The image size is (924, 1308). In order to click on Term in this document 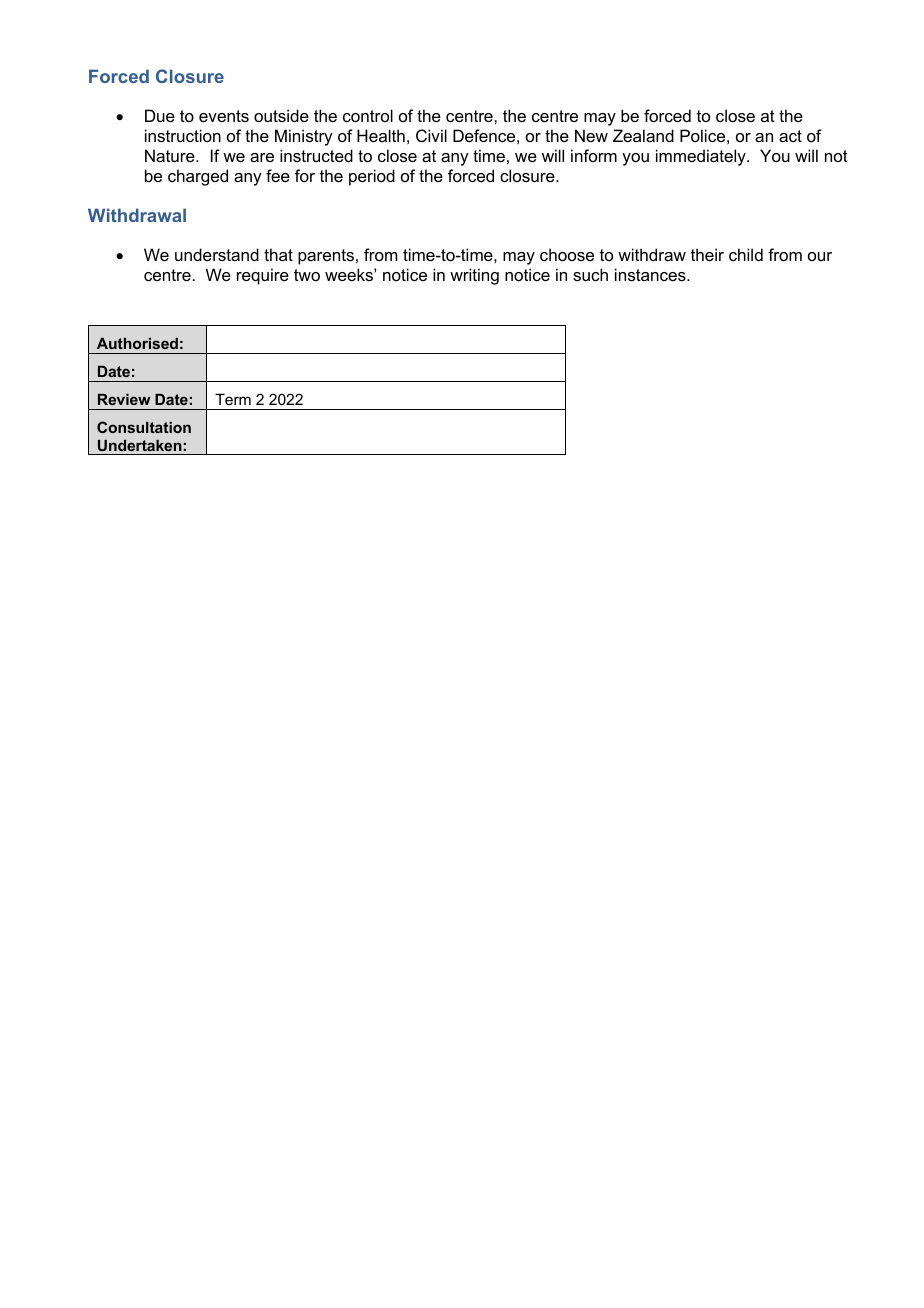, I will do `click(233, 399)`.
